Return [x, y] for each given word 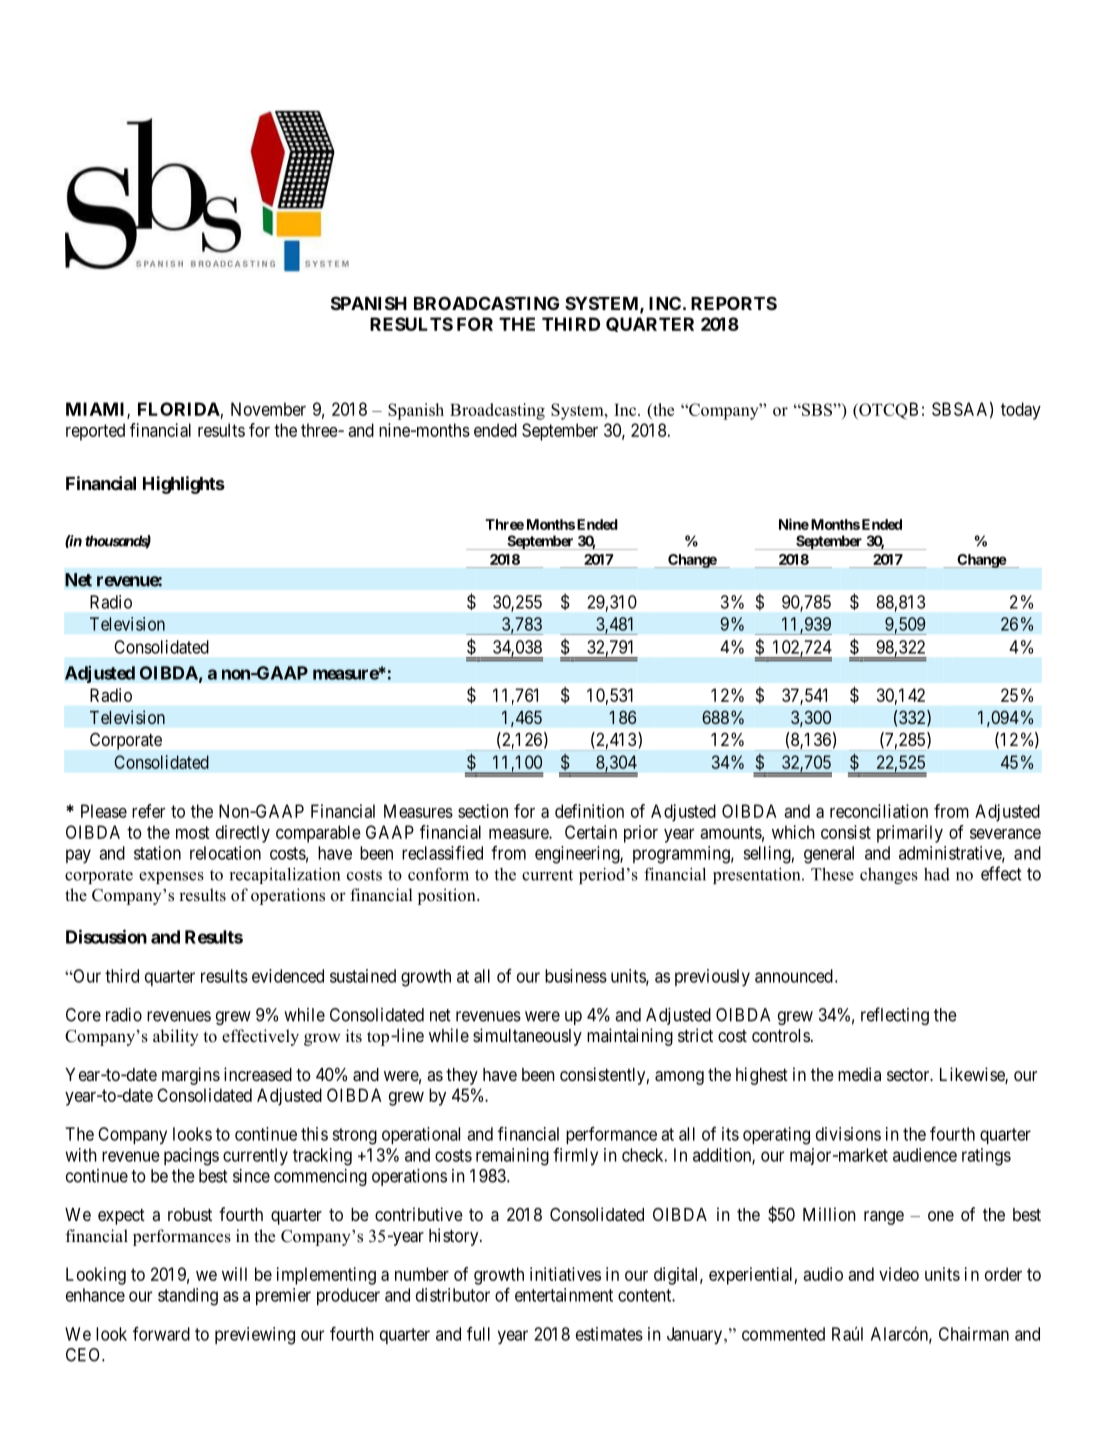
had [937, 874]
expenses [171, 878]
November [268, 409]
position [447, 896]
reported [95, 432]
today [1021, 411]
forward [161, 1334]
